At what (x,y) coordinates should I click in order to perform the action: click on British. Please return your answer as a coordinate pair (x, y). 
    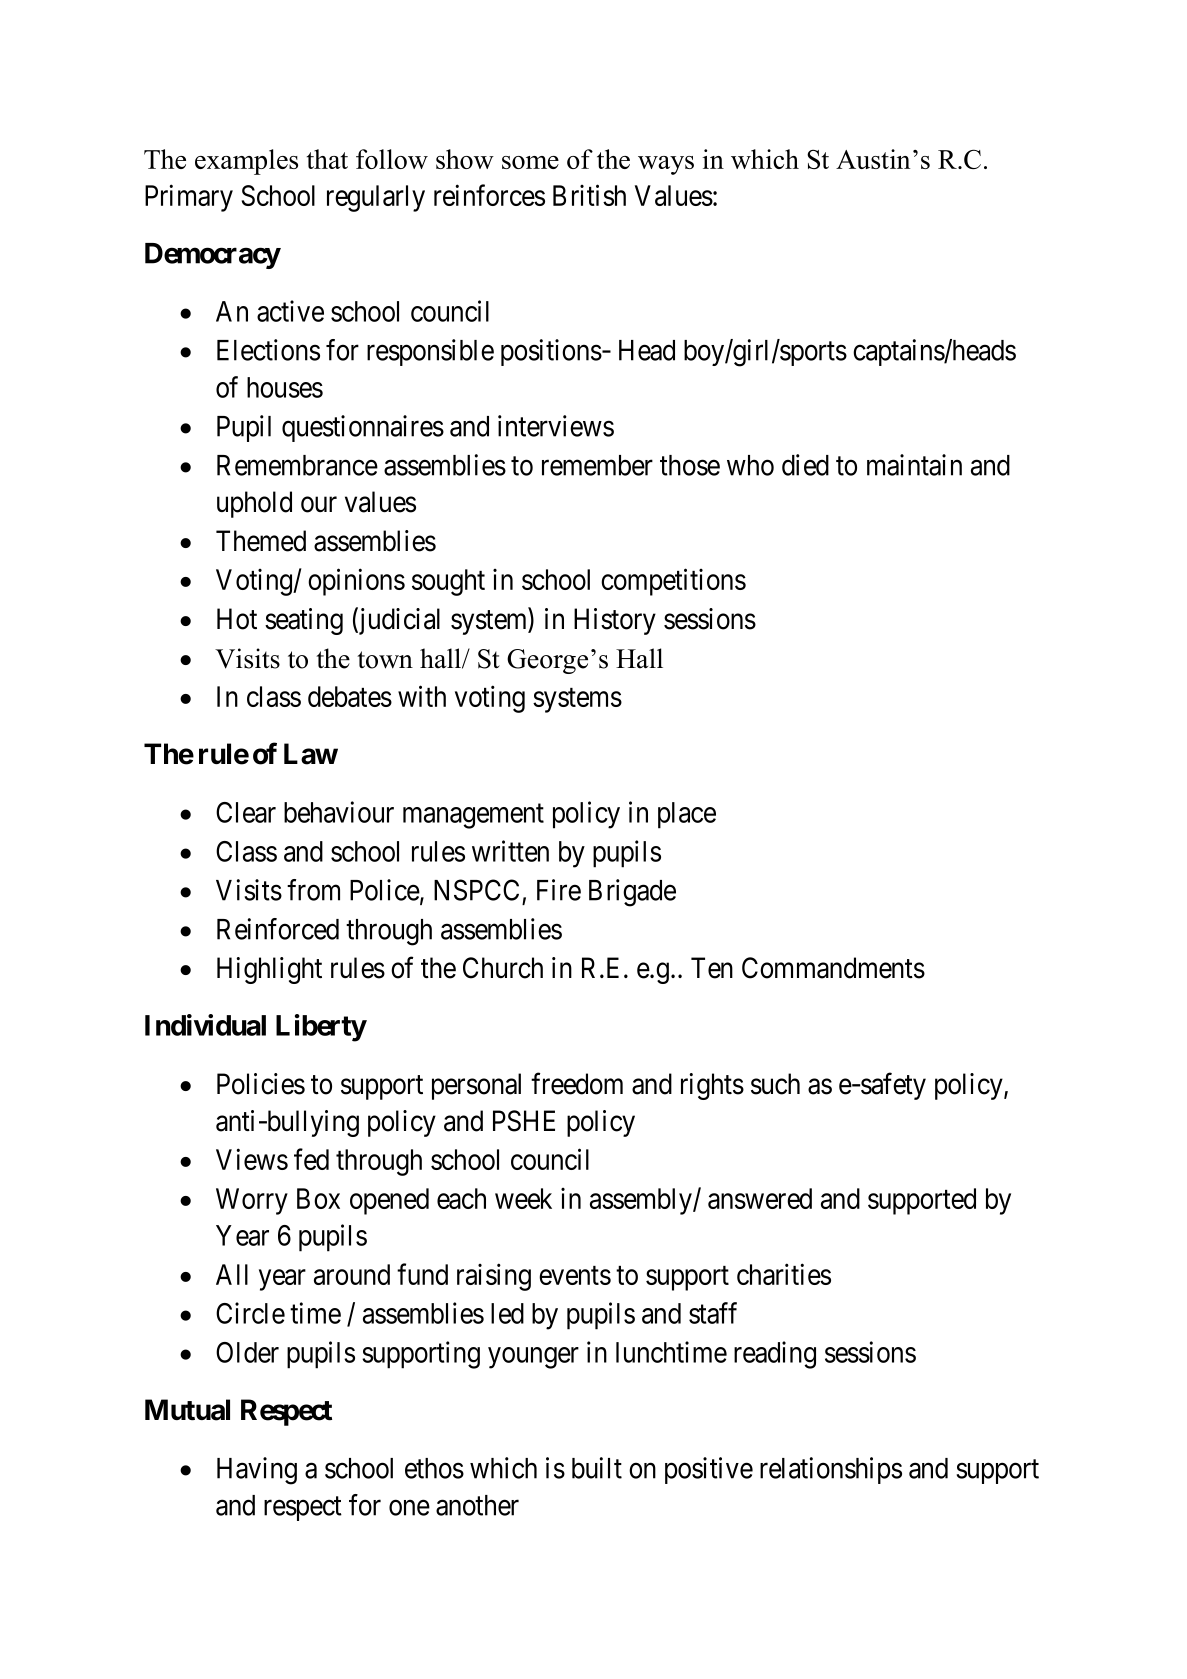
    Looking at the image, I should click on (589, 195).
